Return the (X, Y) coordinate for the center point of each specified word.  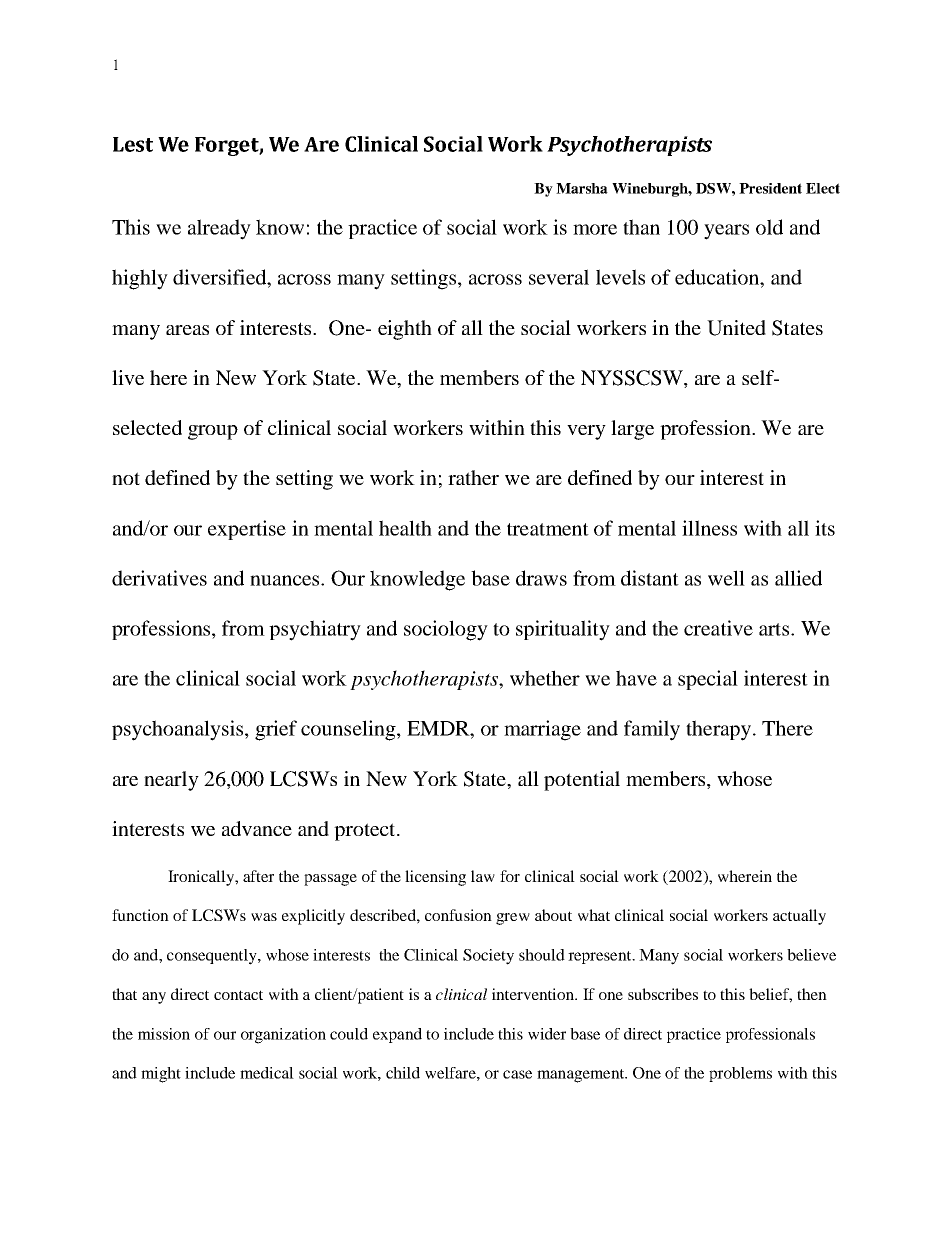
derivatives (159, 578)
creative (718, 628)
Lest (133, 144)
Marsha (582, 188)
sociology (446, 630)
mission (164, 1034)
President (770, 188)
